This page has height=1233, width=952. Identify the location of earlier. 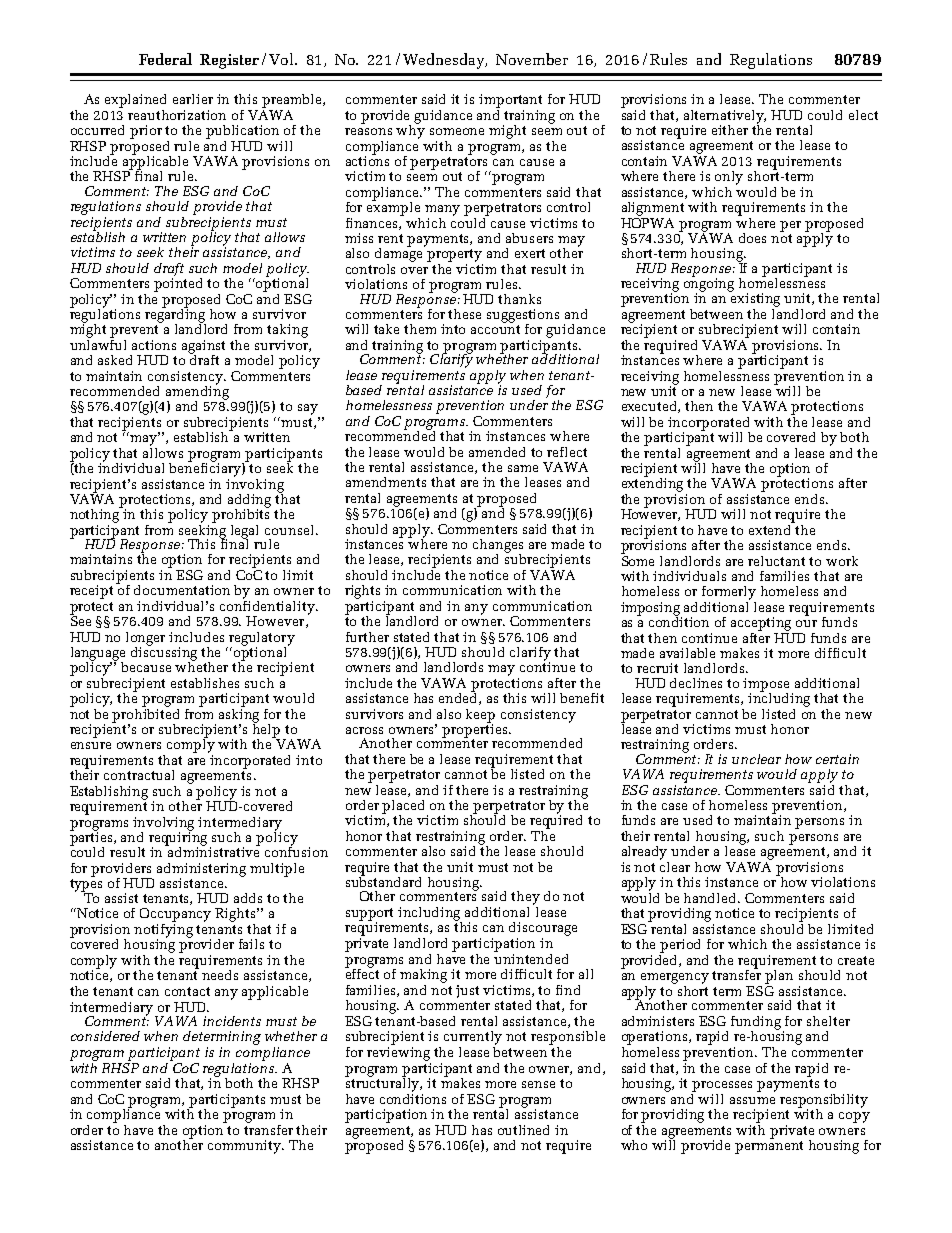
(193, 99).
